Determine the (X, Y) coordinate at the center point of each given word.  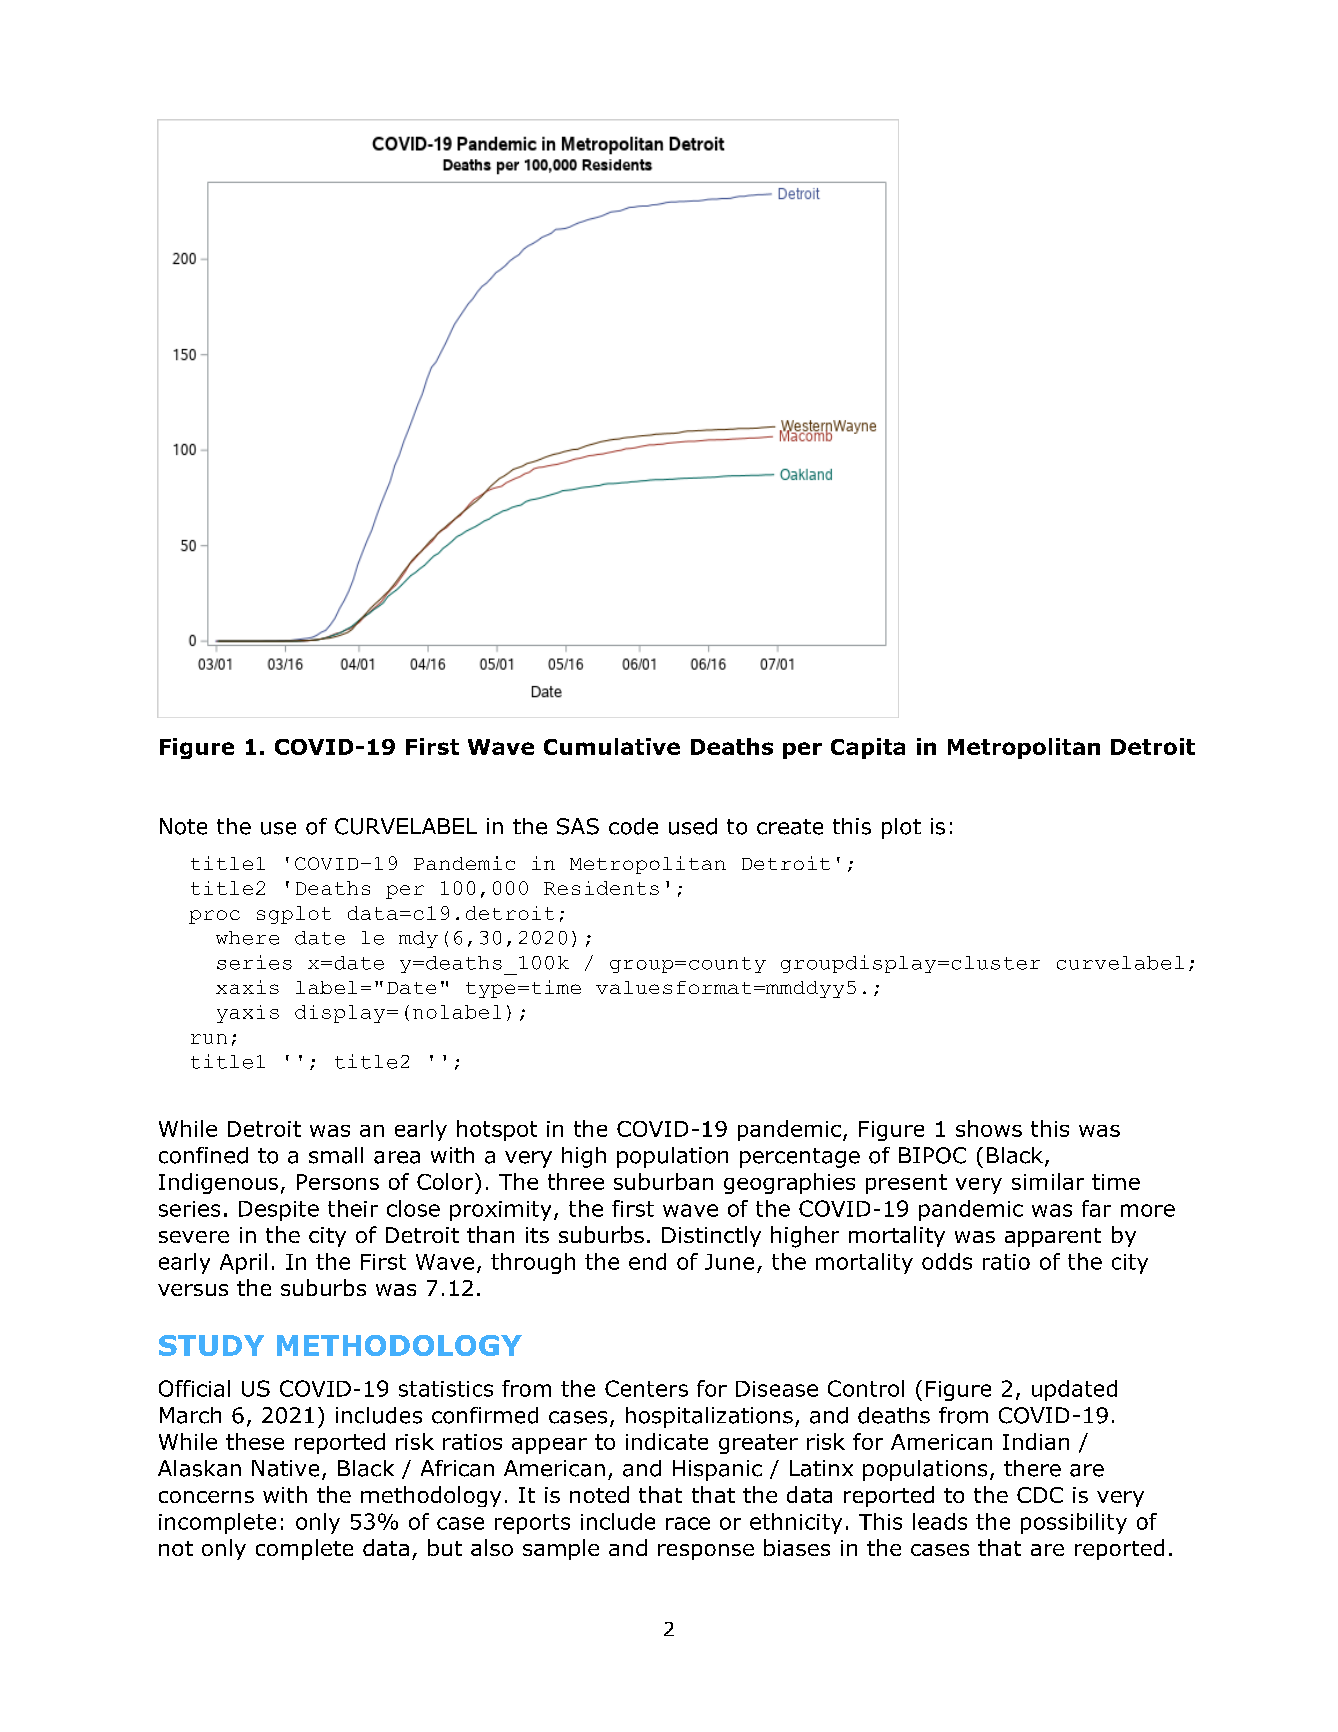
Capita (868, 748)
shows (989, 1128)
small (336, 1155)
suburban (663, 1181)
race (688, 1523)
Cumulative (612, 746)
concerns (206, 1497)
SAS (578, 826)
